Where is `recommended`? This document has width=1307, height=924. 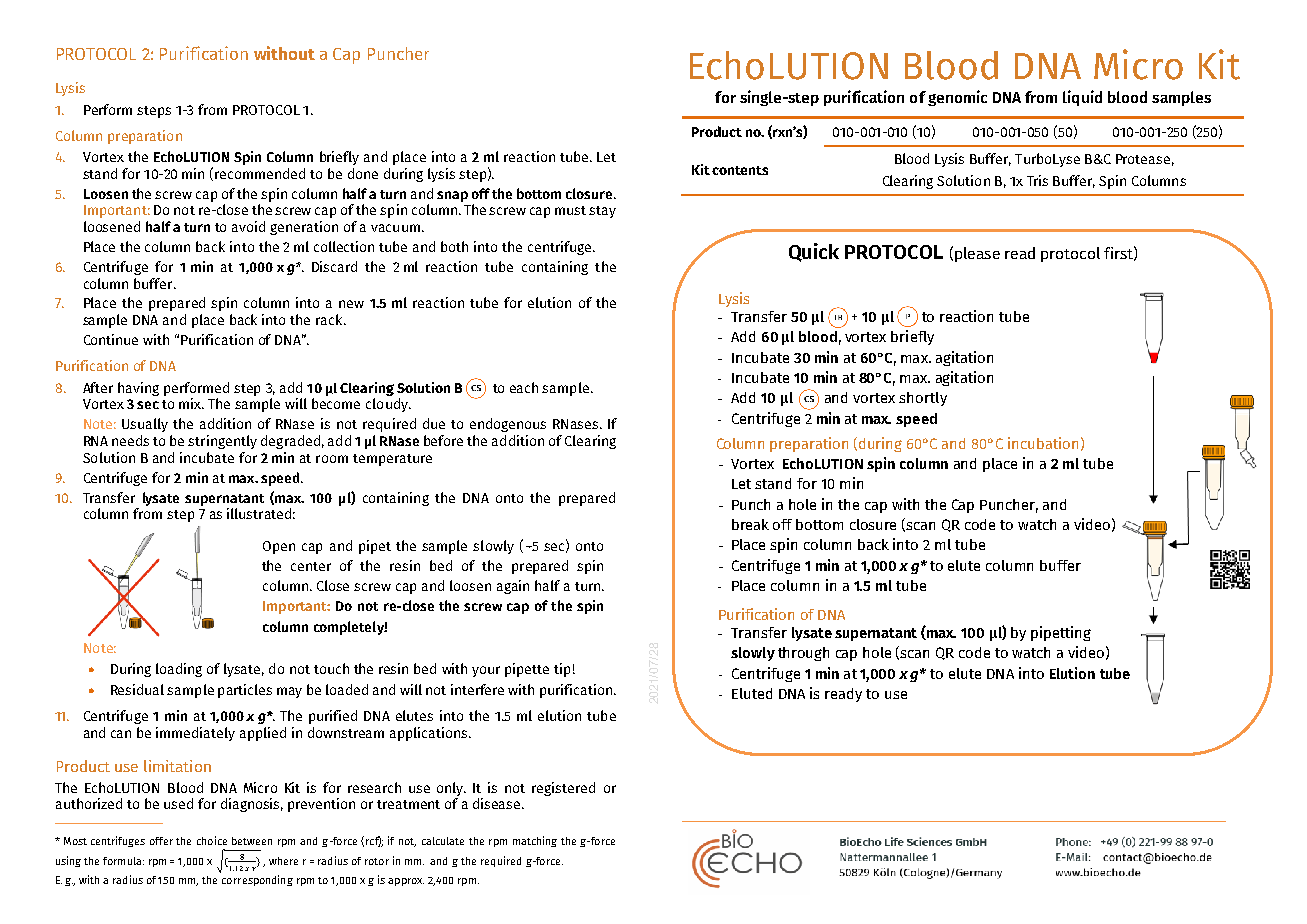
recommended is located at coordinates (260, 173).
